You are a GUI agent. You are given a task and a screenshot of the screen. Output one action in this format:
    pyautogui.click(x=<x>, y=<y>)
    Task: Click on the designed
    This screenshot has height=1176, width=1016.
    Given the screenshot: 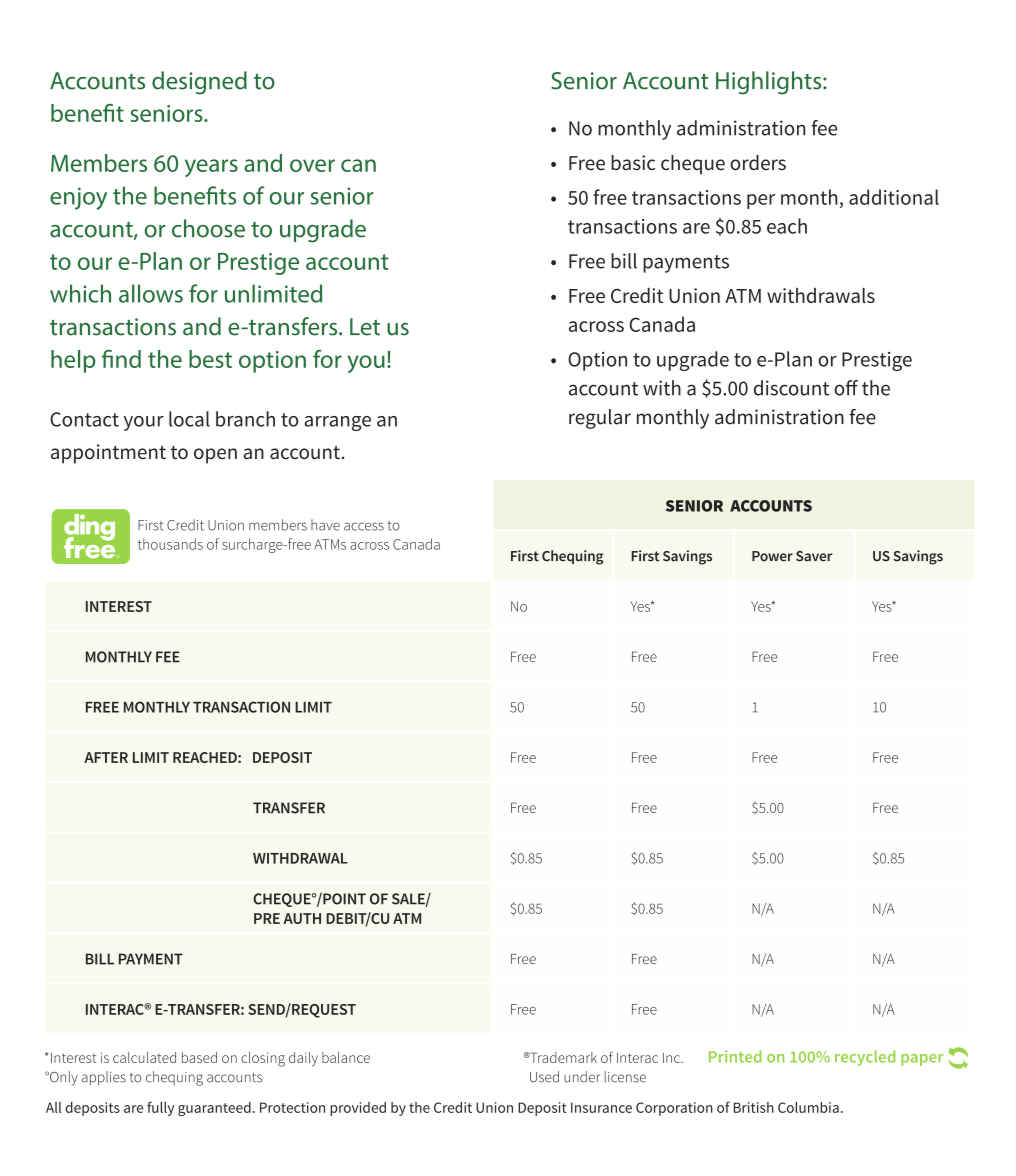 What is the action you would take?
    pyautogui.click(x=199, y=83)
